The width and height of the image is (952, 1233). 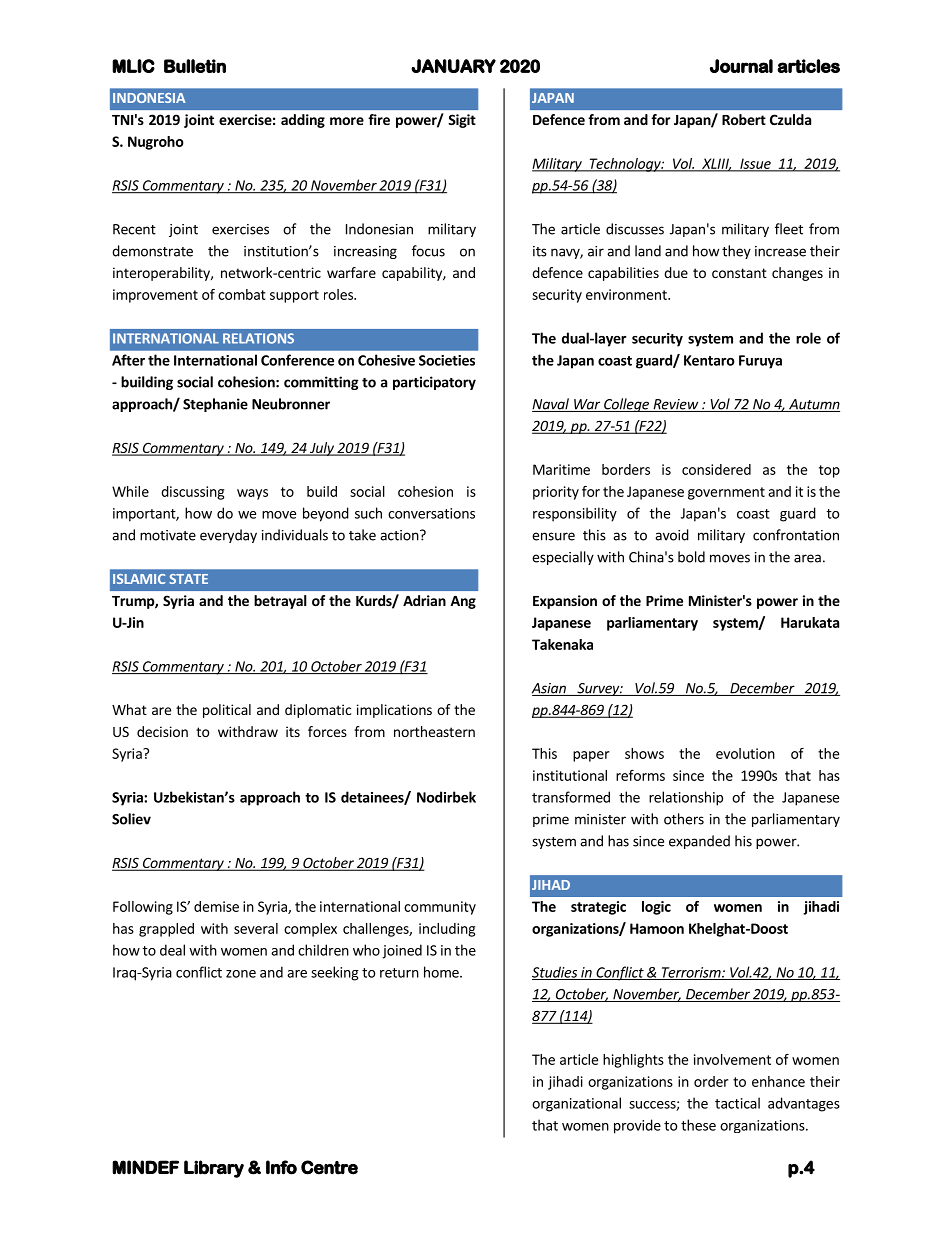 I want to click on Library, so click(x=214, y=1169).
